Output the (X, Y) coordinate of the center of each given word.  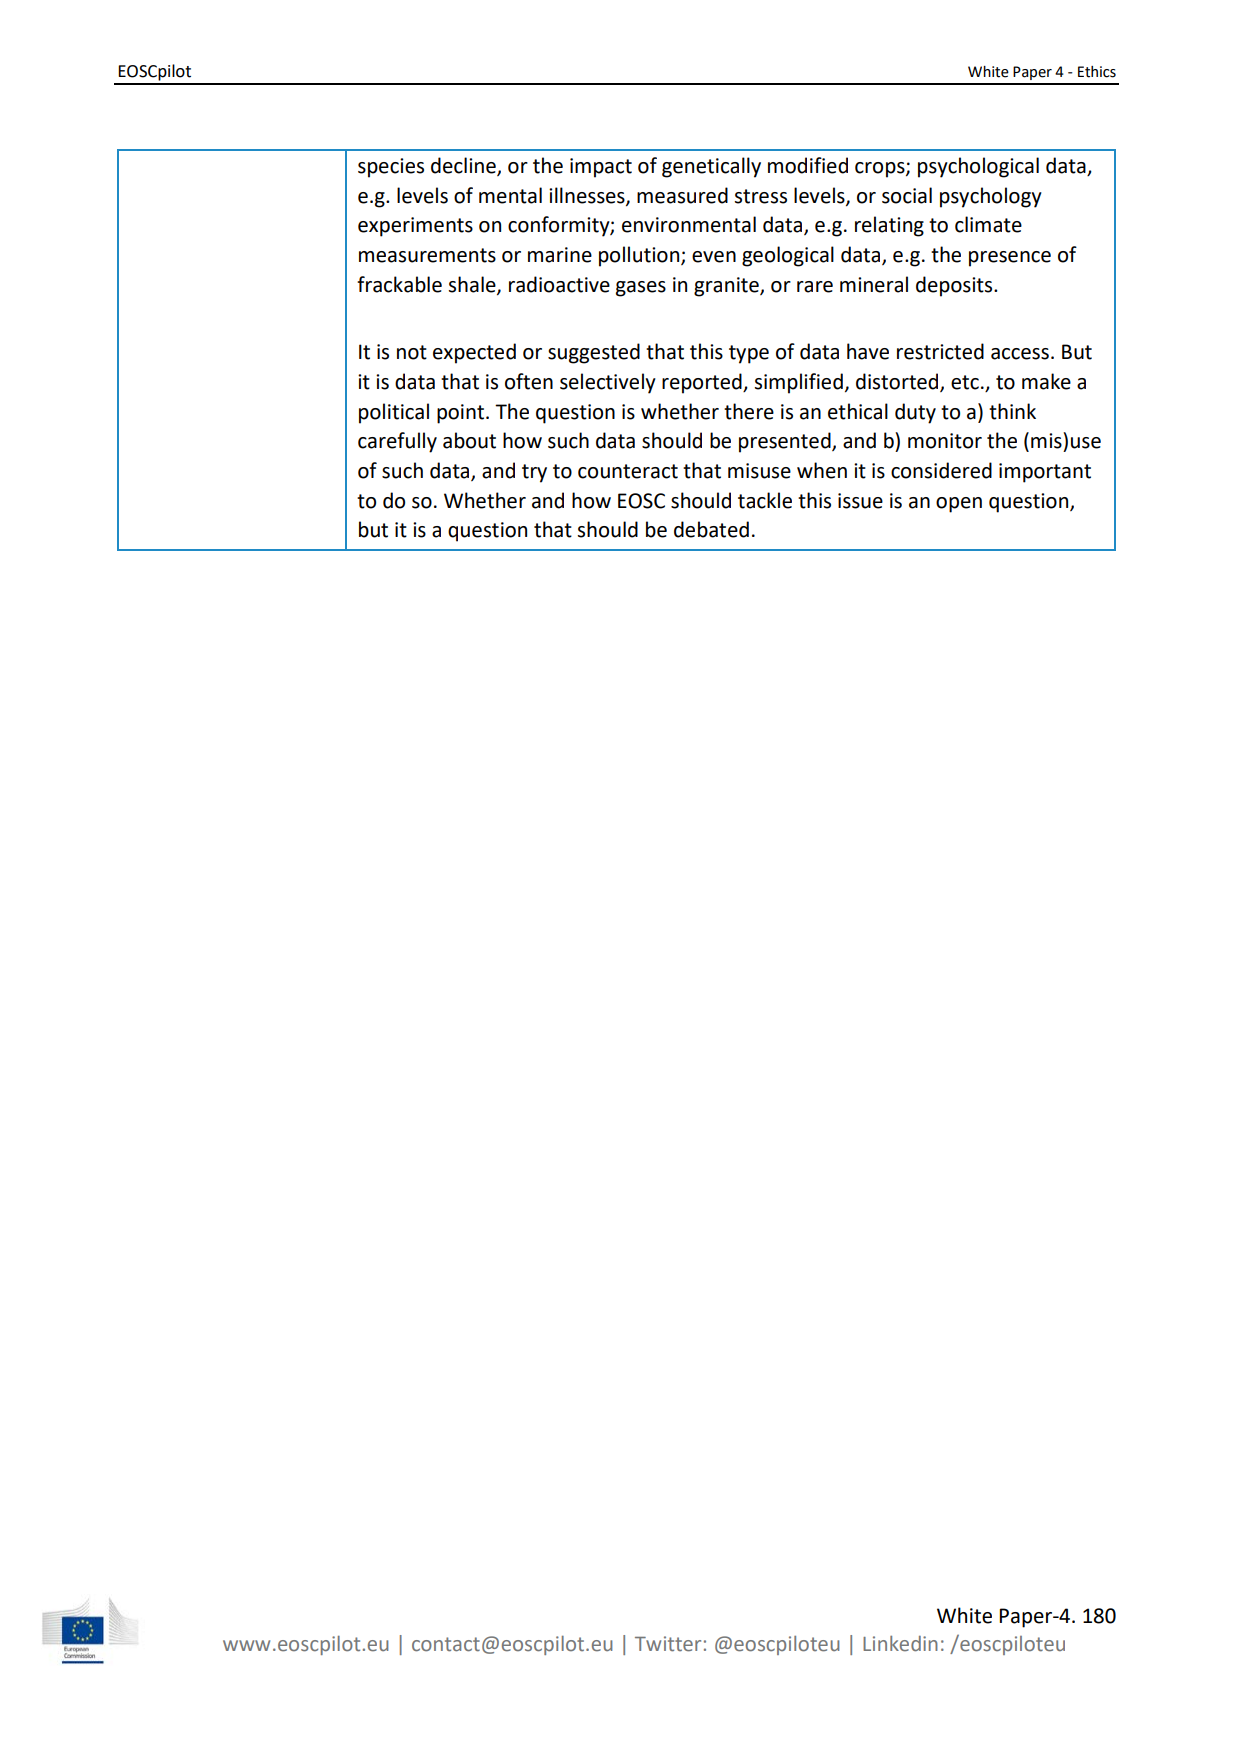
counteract (628, 471)
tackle (765, 500)
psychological (978, 167)
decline (464, 166)
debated (711, 529)
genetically (711, 167)
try (534, 473)
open (959, 505)
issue (860, 501)
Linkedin (900, 1644)
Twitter (668, 1644)
